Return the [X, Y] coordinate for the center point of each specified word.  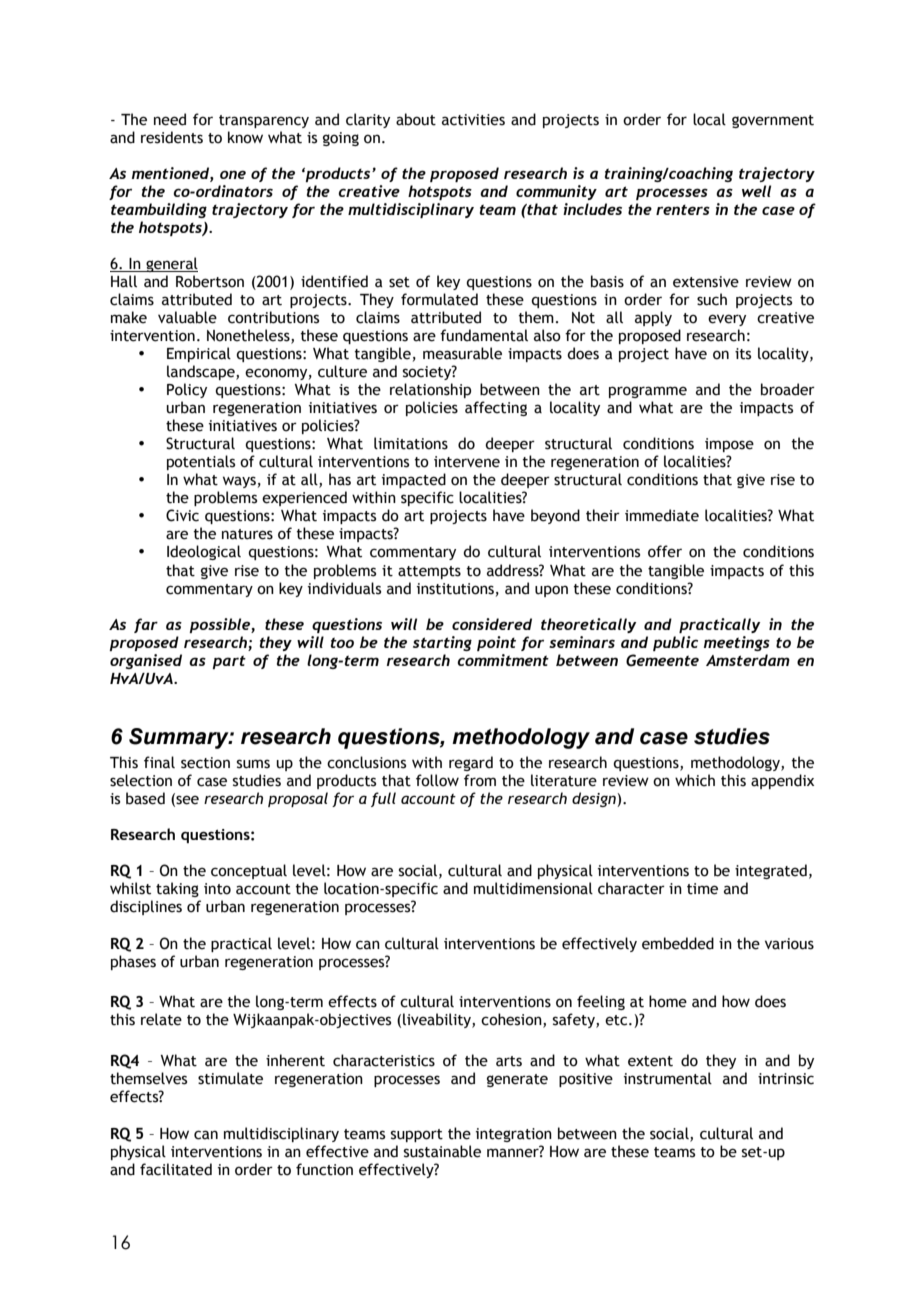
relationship [430, 390]
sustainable [442, 1151]
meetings [737, 643]
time [702, 889]
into [217, 889]
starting [442, 643]
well [756, 191]
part [229, 662]
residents [172, 137]
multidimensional [533, 888]
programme [648, 392]
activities [473, 120]
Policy [187, 390]
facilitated [176, 1169]
